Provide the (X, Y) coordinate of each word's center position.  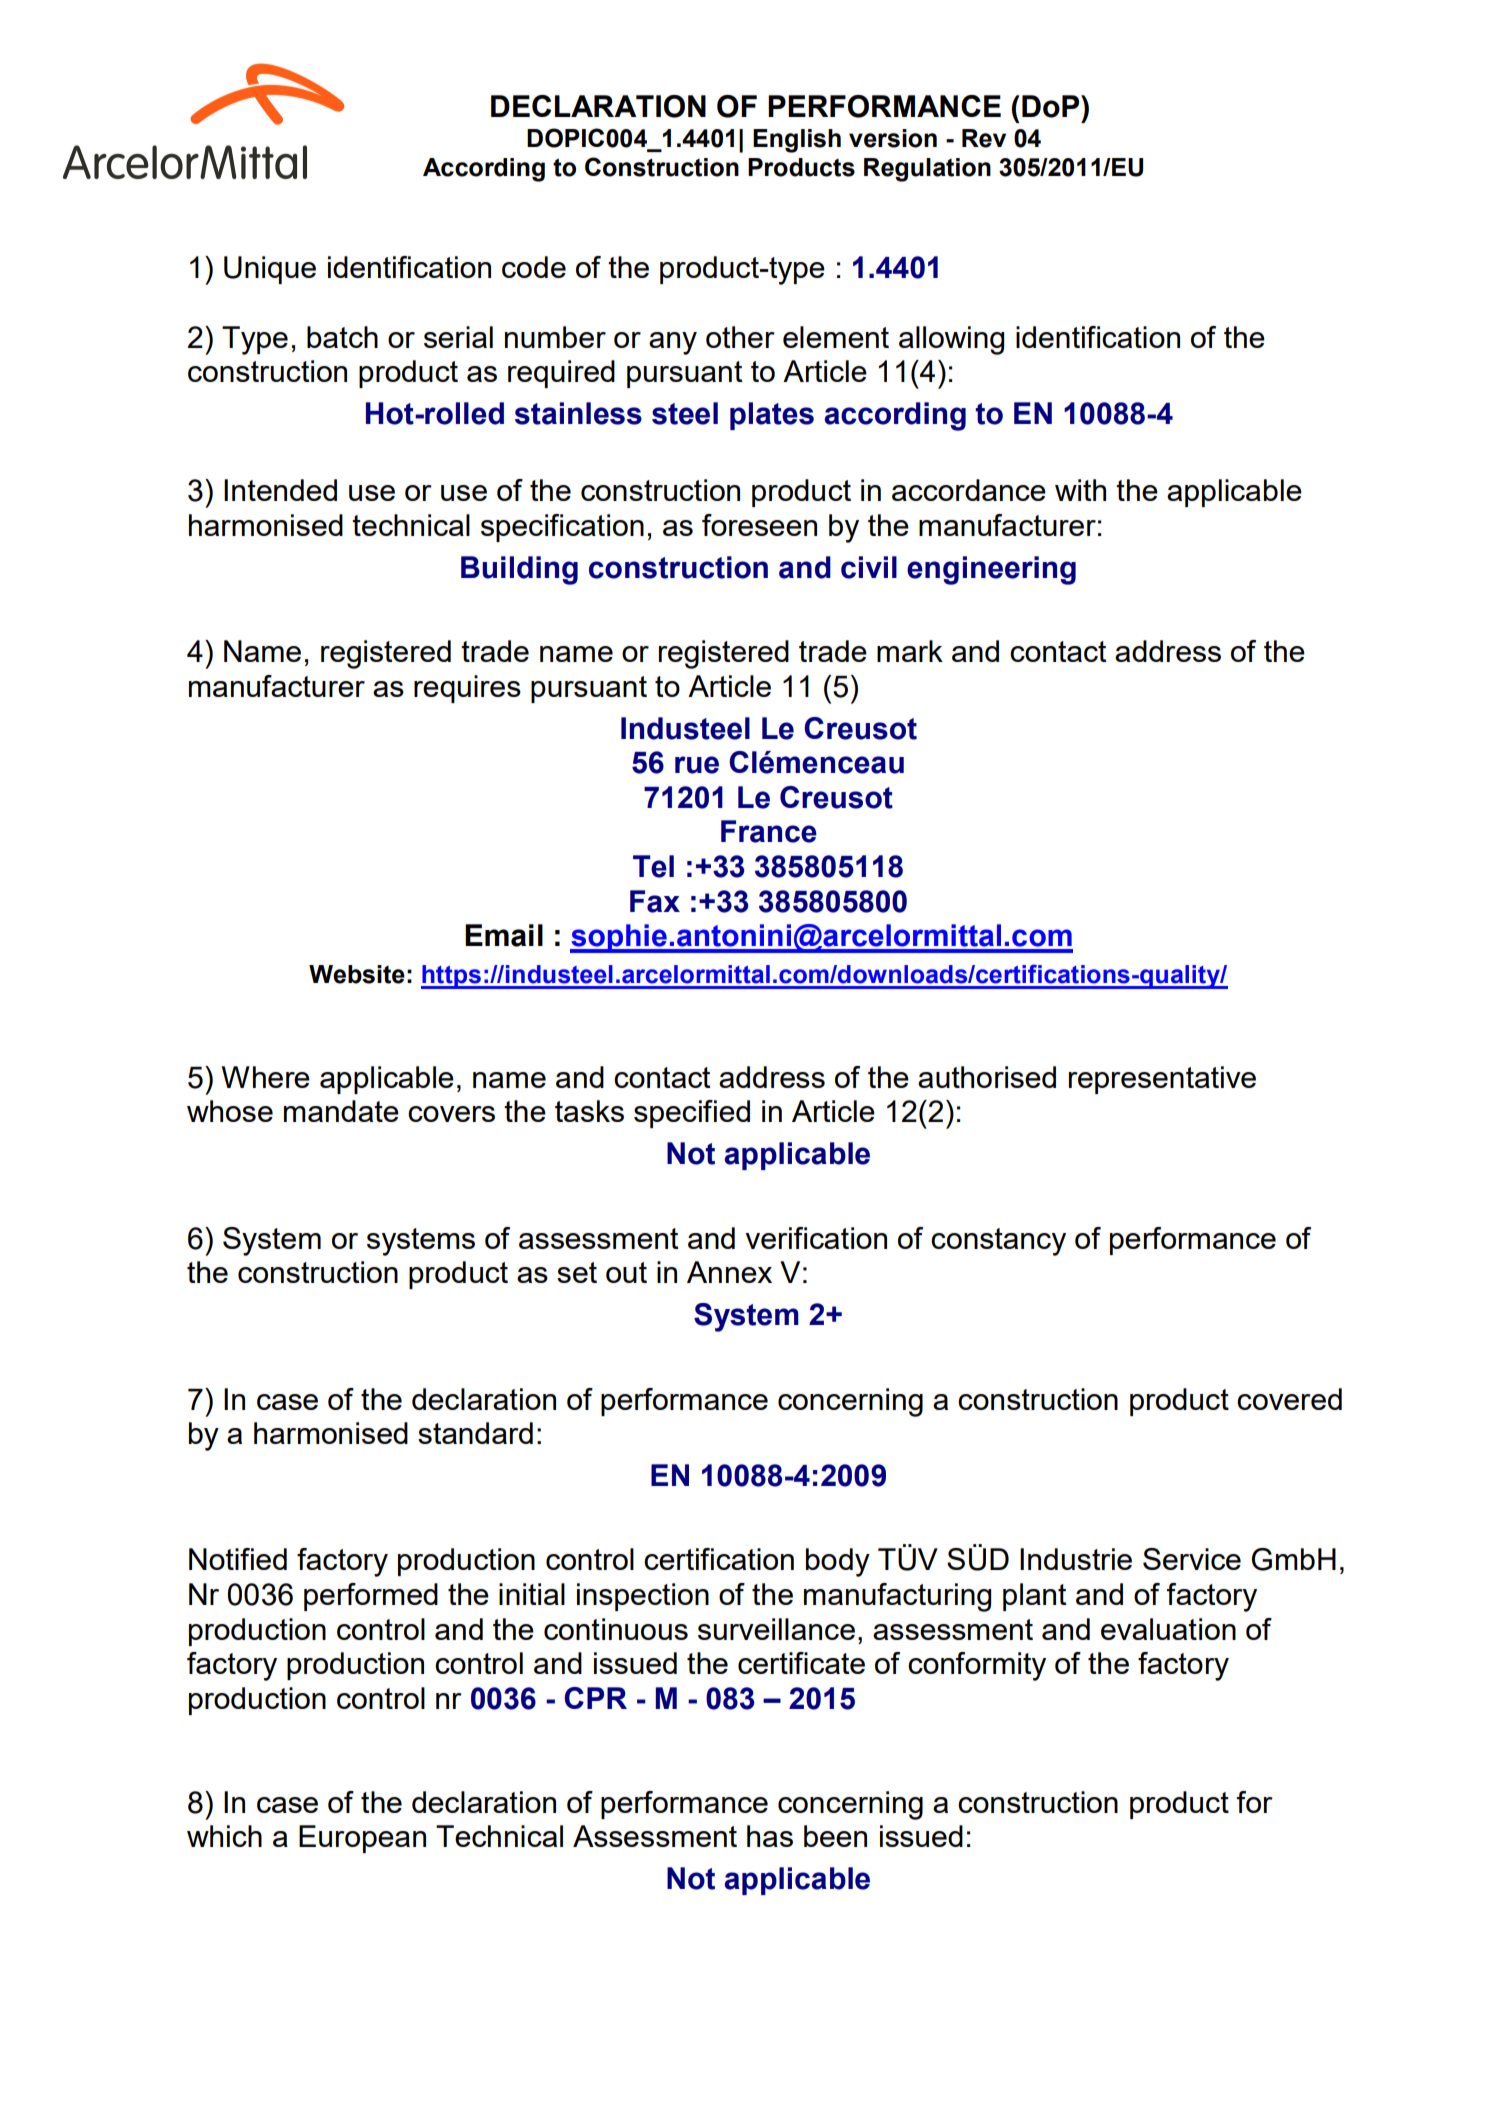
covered (1289, 1399)
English (797, 141)
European (362, 1839)
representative (1162, 1080)
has (770, 1836)
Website (357, 974)
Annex (729, 1272)
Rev (984, 138)
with (1080, 490)
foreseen (759, 525)
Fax (655, 901)
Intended (280, 490)
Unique (270, 270)
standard (475, 1433)
